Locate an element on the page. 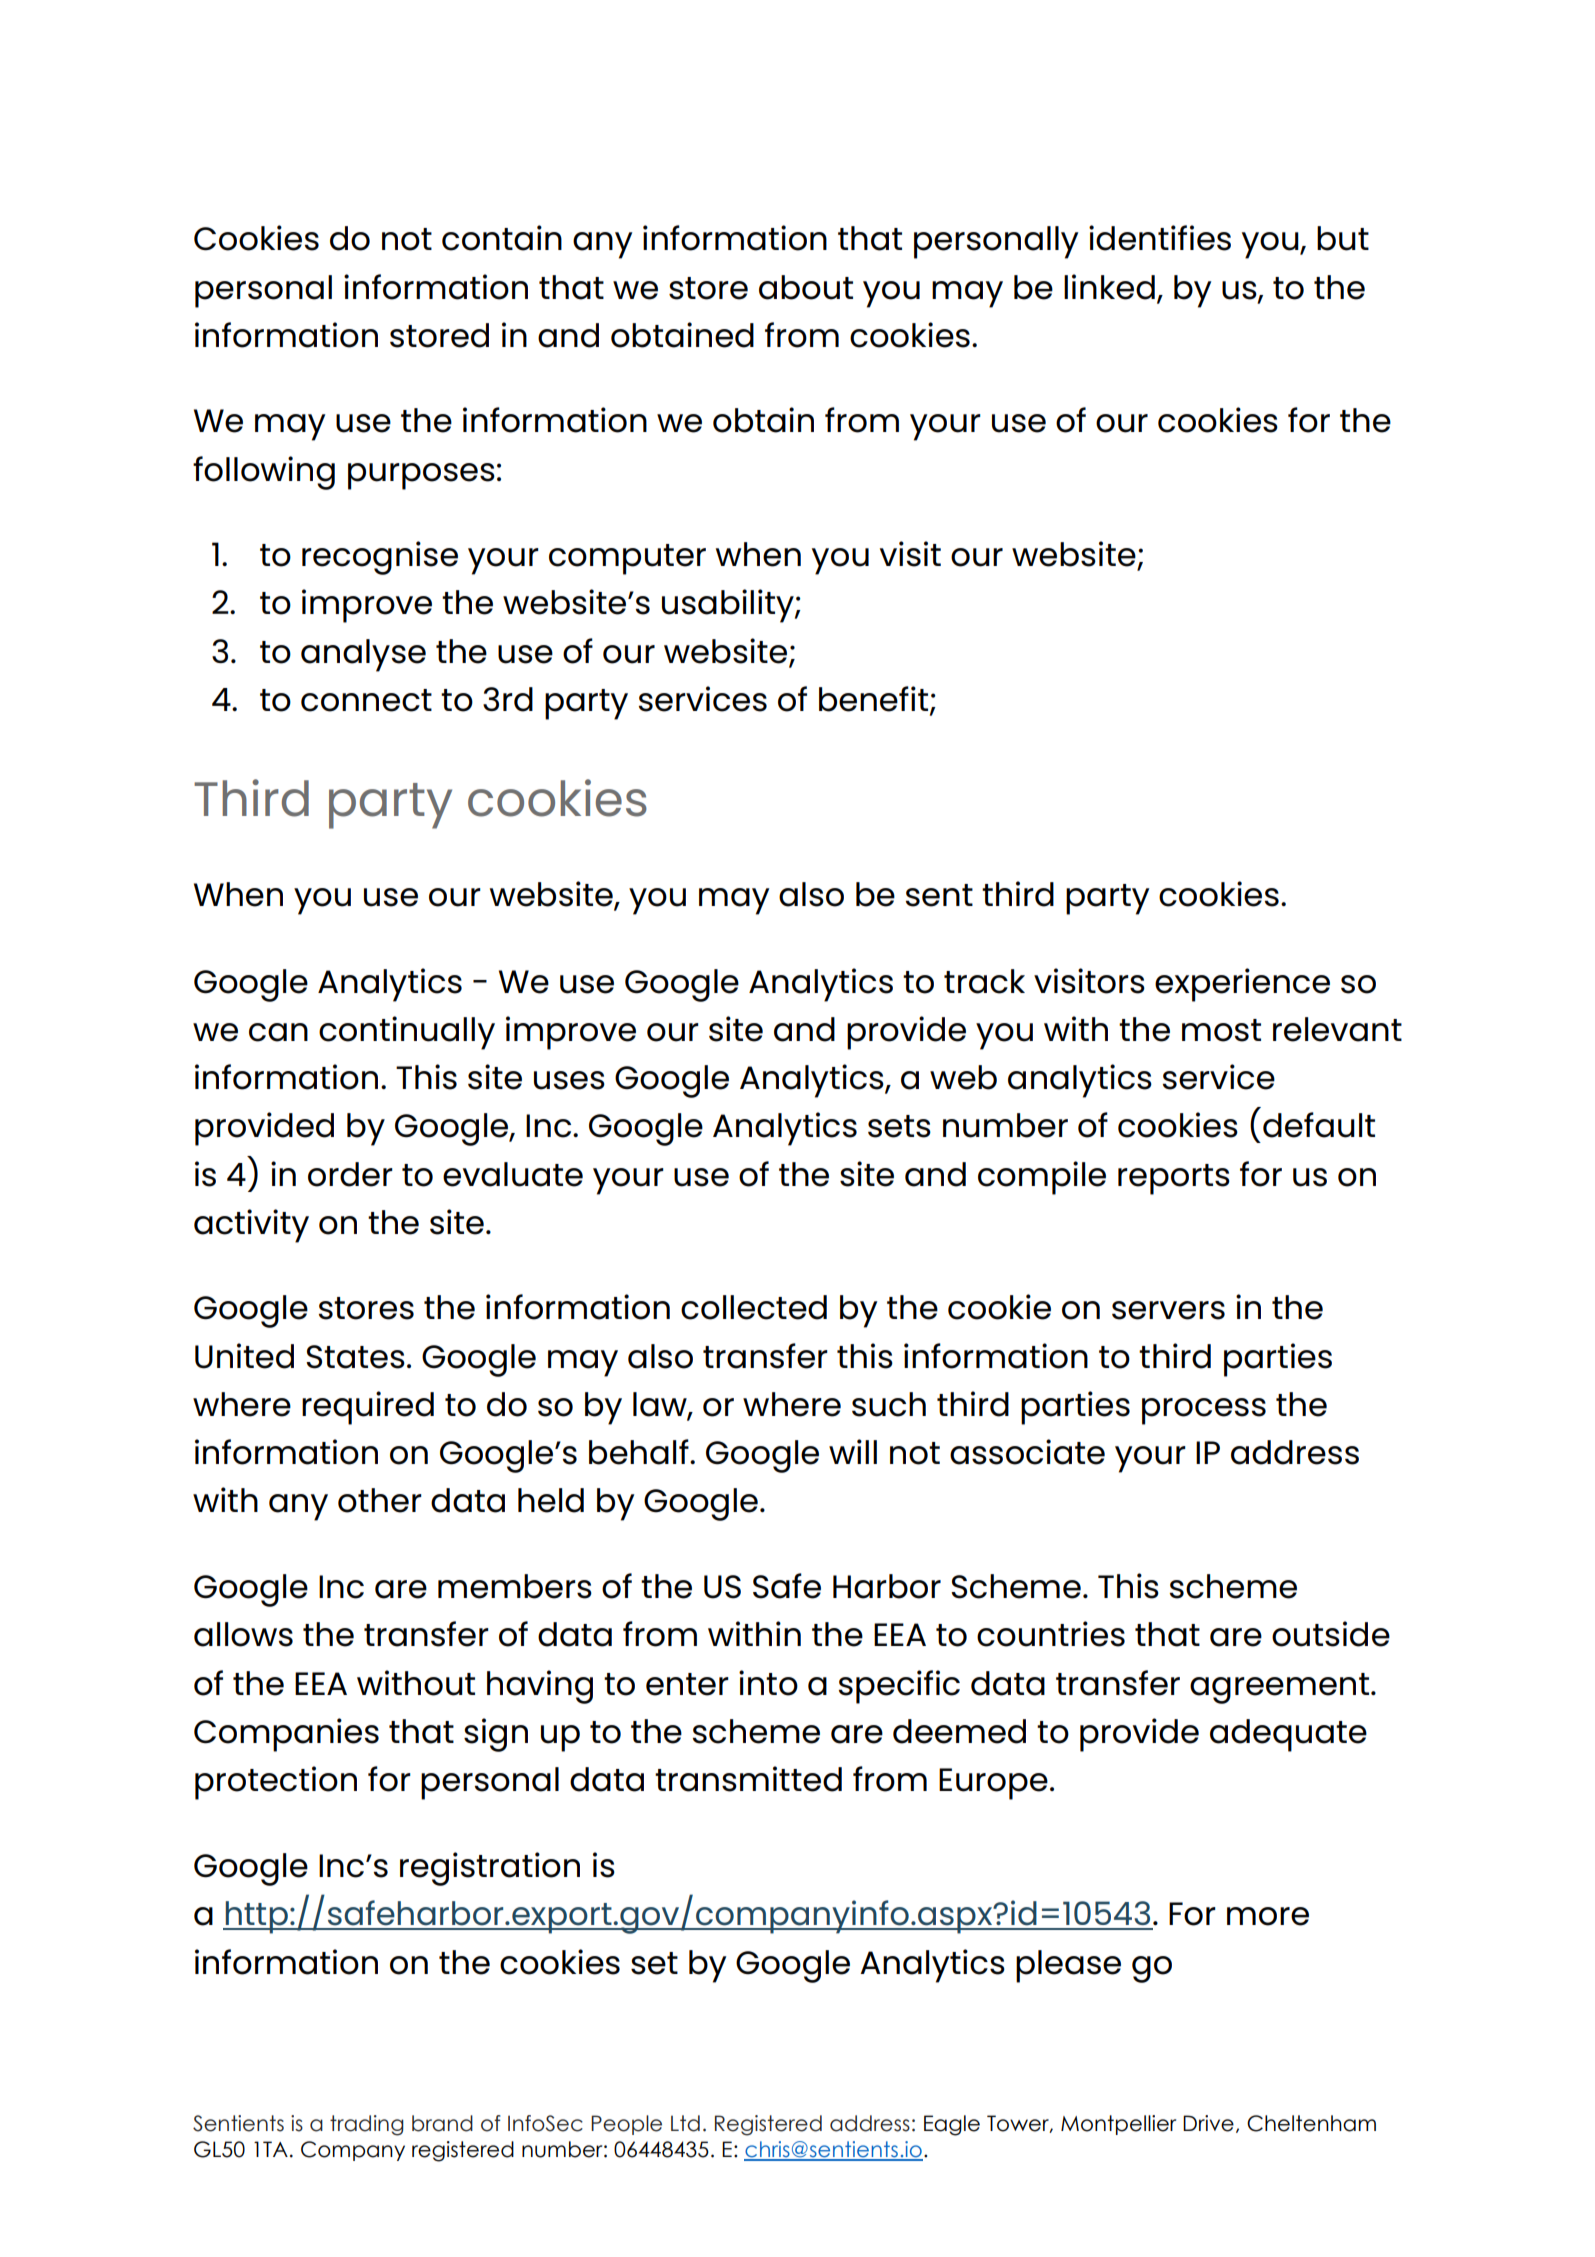 This image has height=2257, width=1595. order is located at coordinates (350, 1174).
